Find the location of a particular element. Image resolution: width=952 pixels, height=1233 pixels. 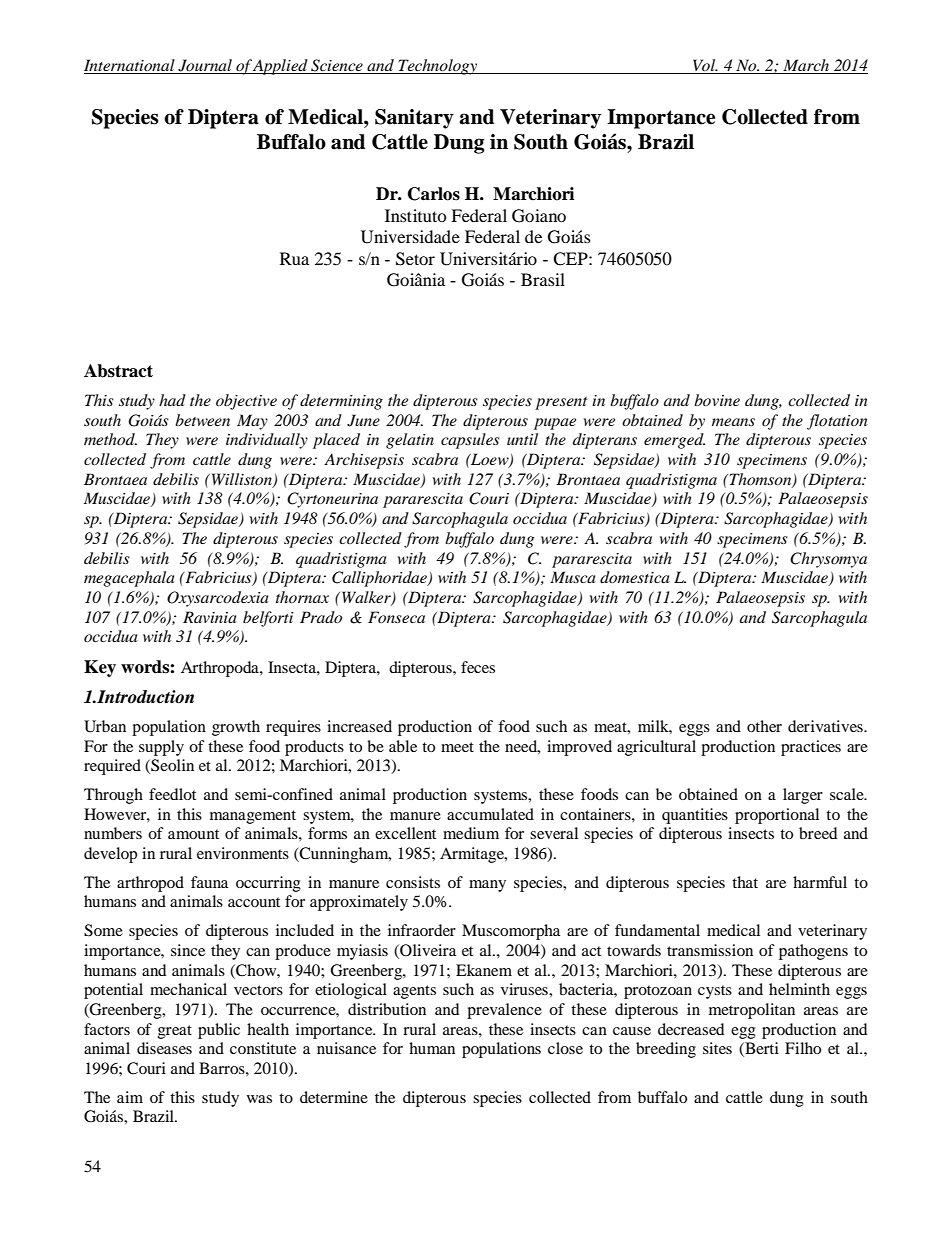

Vol is located at coordinates (704, 66).
